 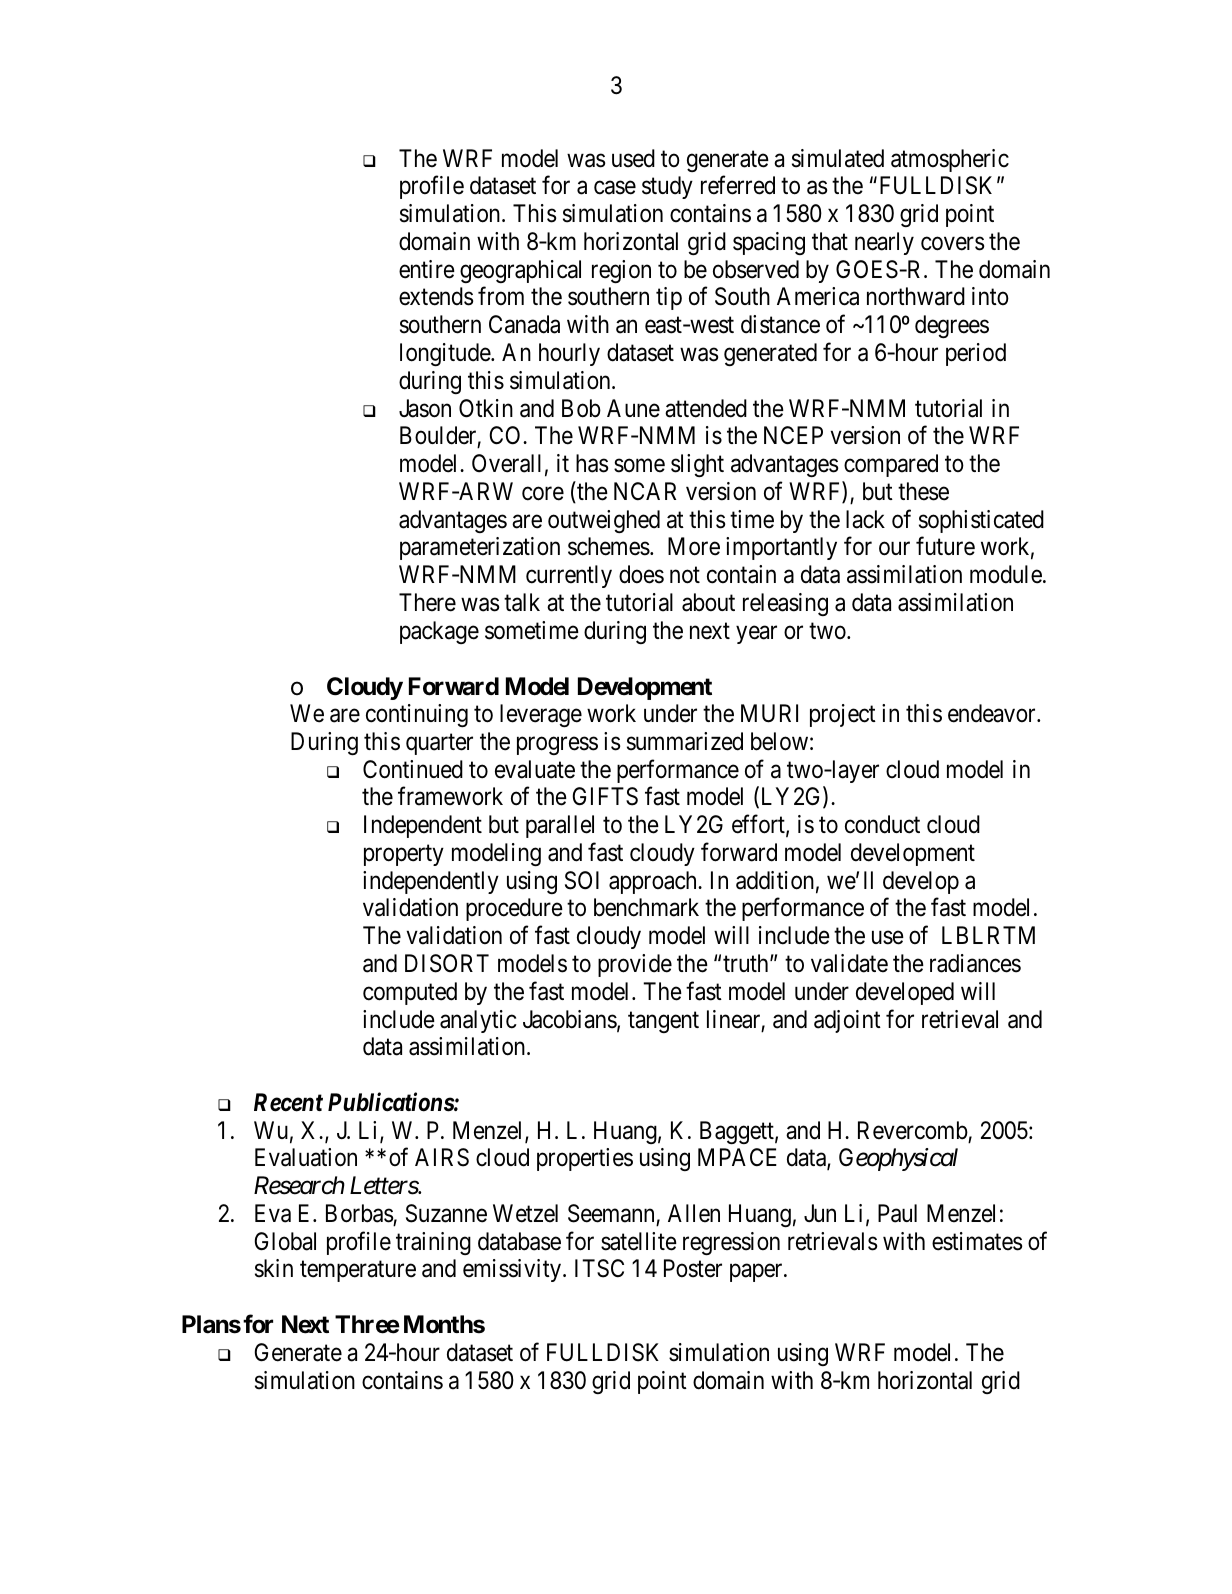 I want to click on continuing, so click(x=417, y=715).
